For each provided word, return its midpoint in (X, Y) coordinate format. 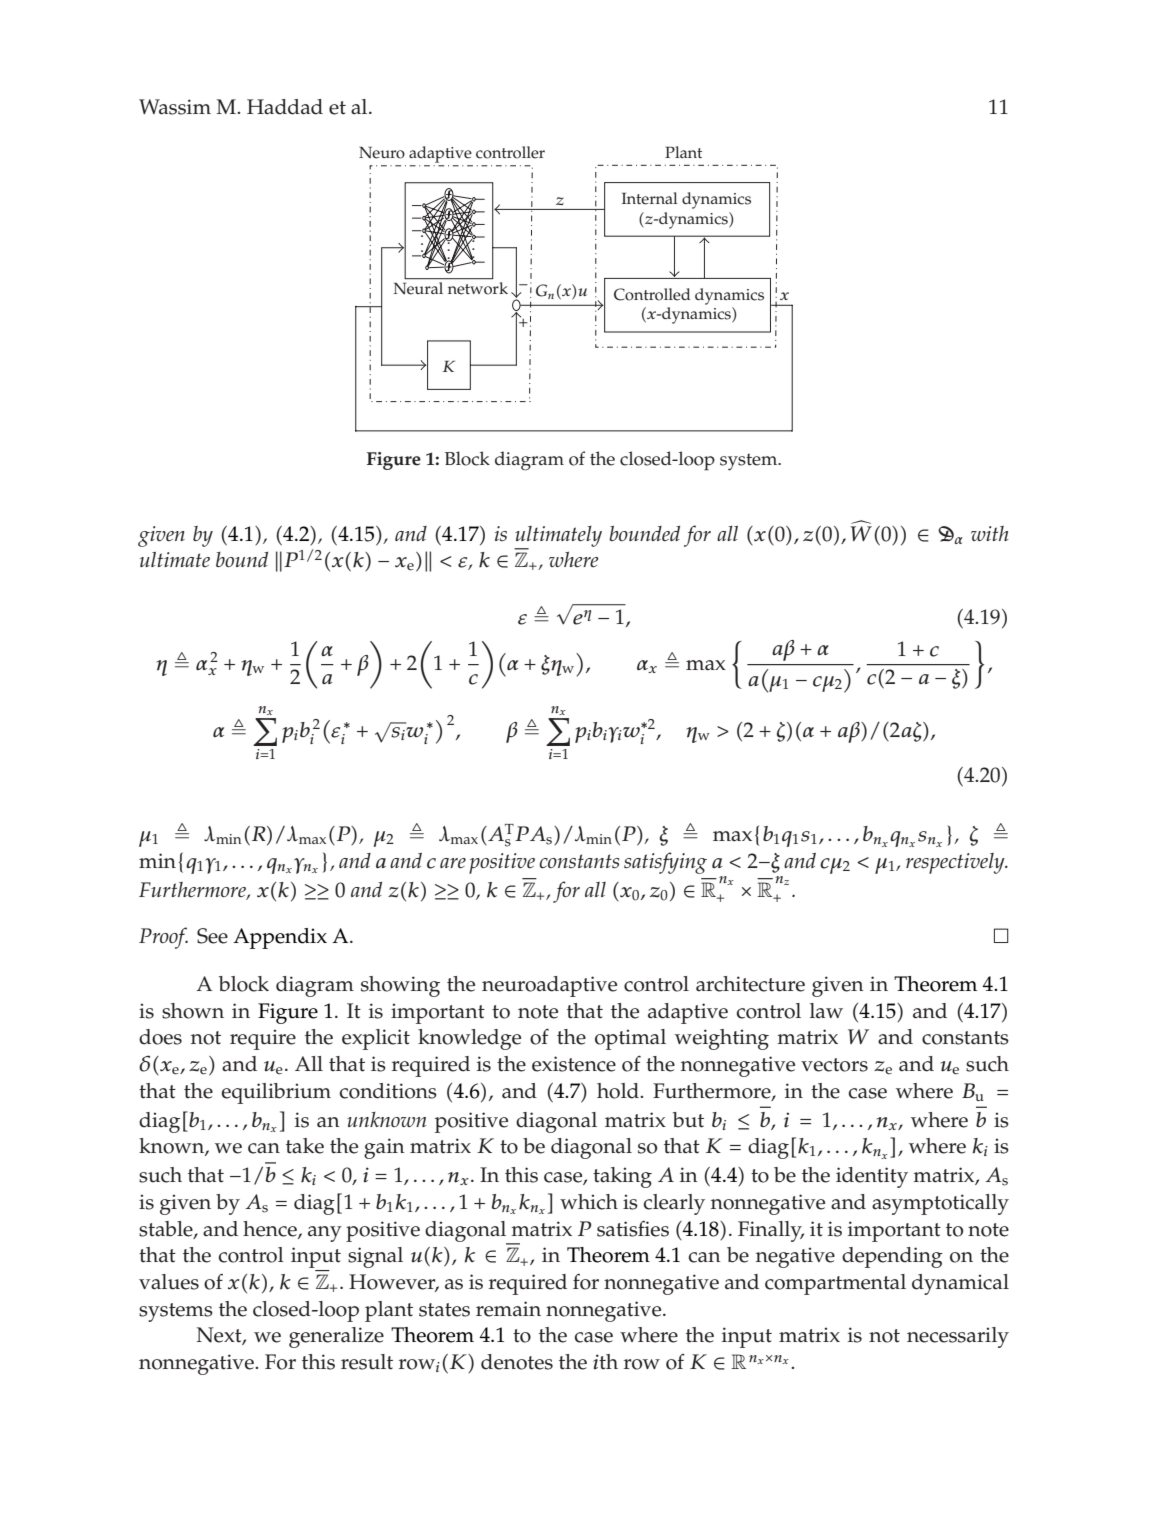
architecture (750, 984)
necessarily (958, 1337)
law (826, 1011)
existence (574, 1064)
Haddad (285, 107)
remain (508, 1309)
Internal (649, 198)
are (453, 863)
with (990, 533)
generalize (336, 1337)
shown (193, 1011)
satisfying (665, 863)
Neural (418, 288)
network (478, 288)
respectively (956, 863)
